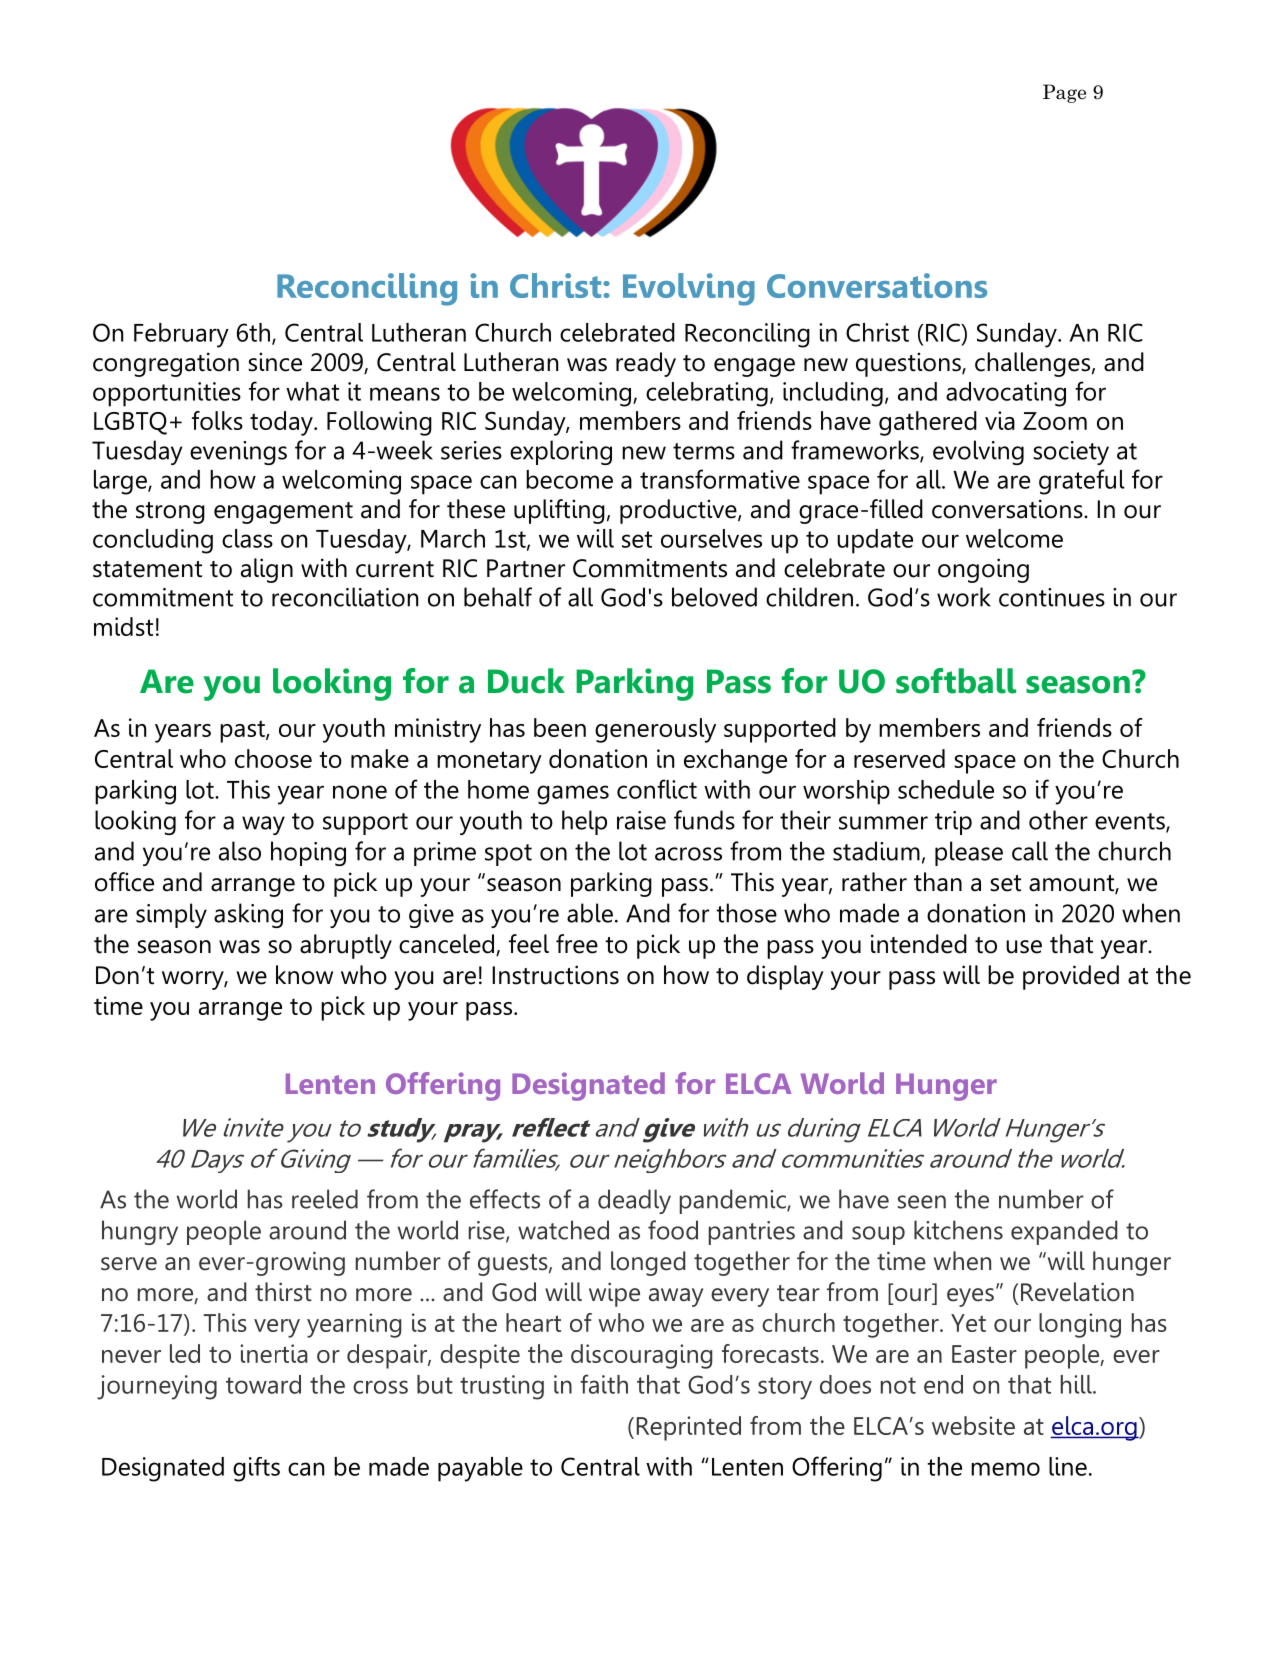 This screenshot has width=1279, height=1656. I want to click on schedule, so click(946, 789).
